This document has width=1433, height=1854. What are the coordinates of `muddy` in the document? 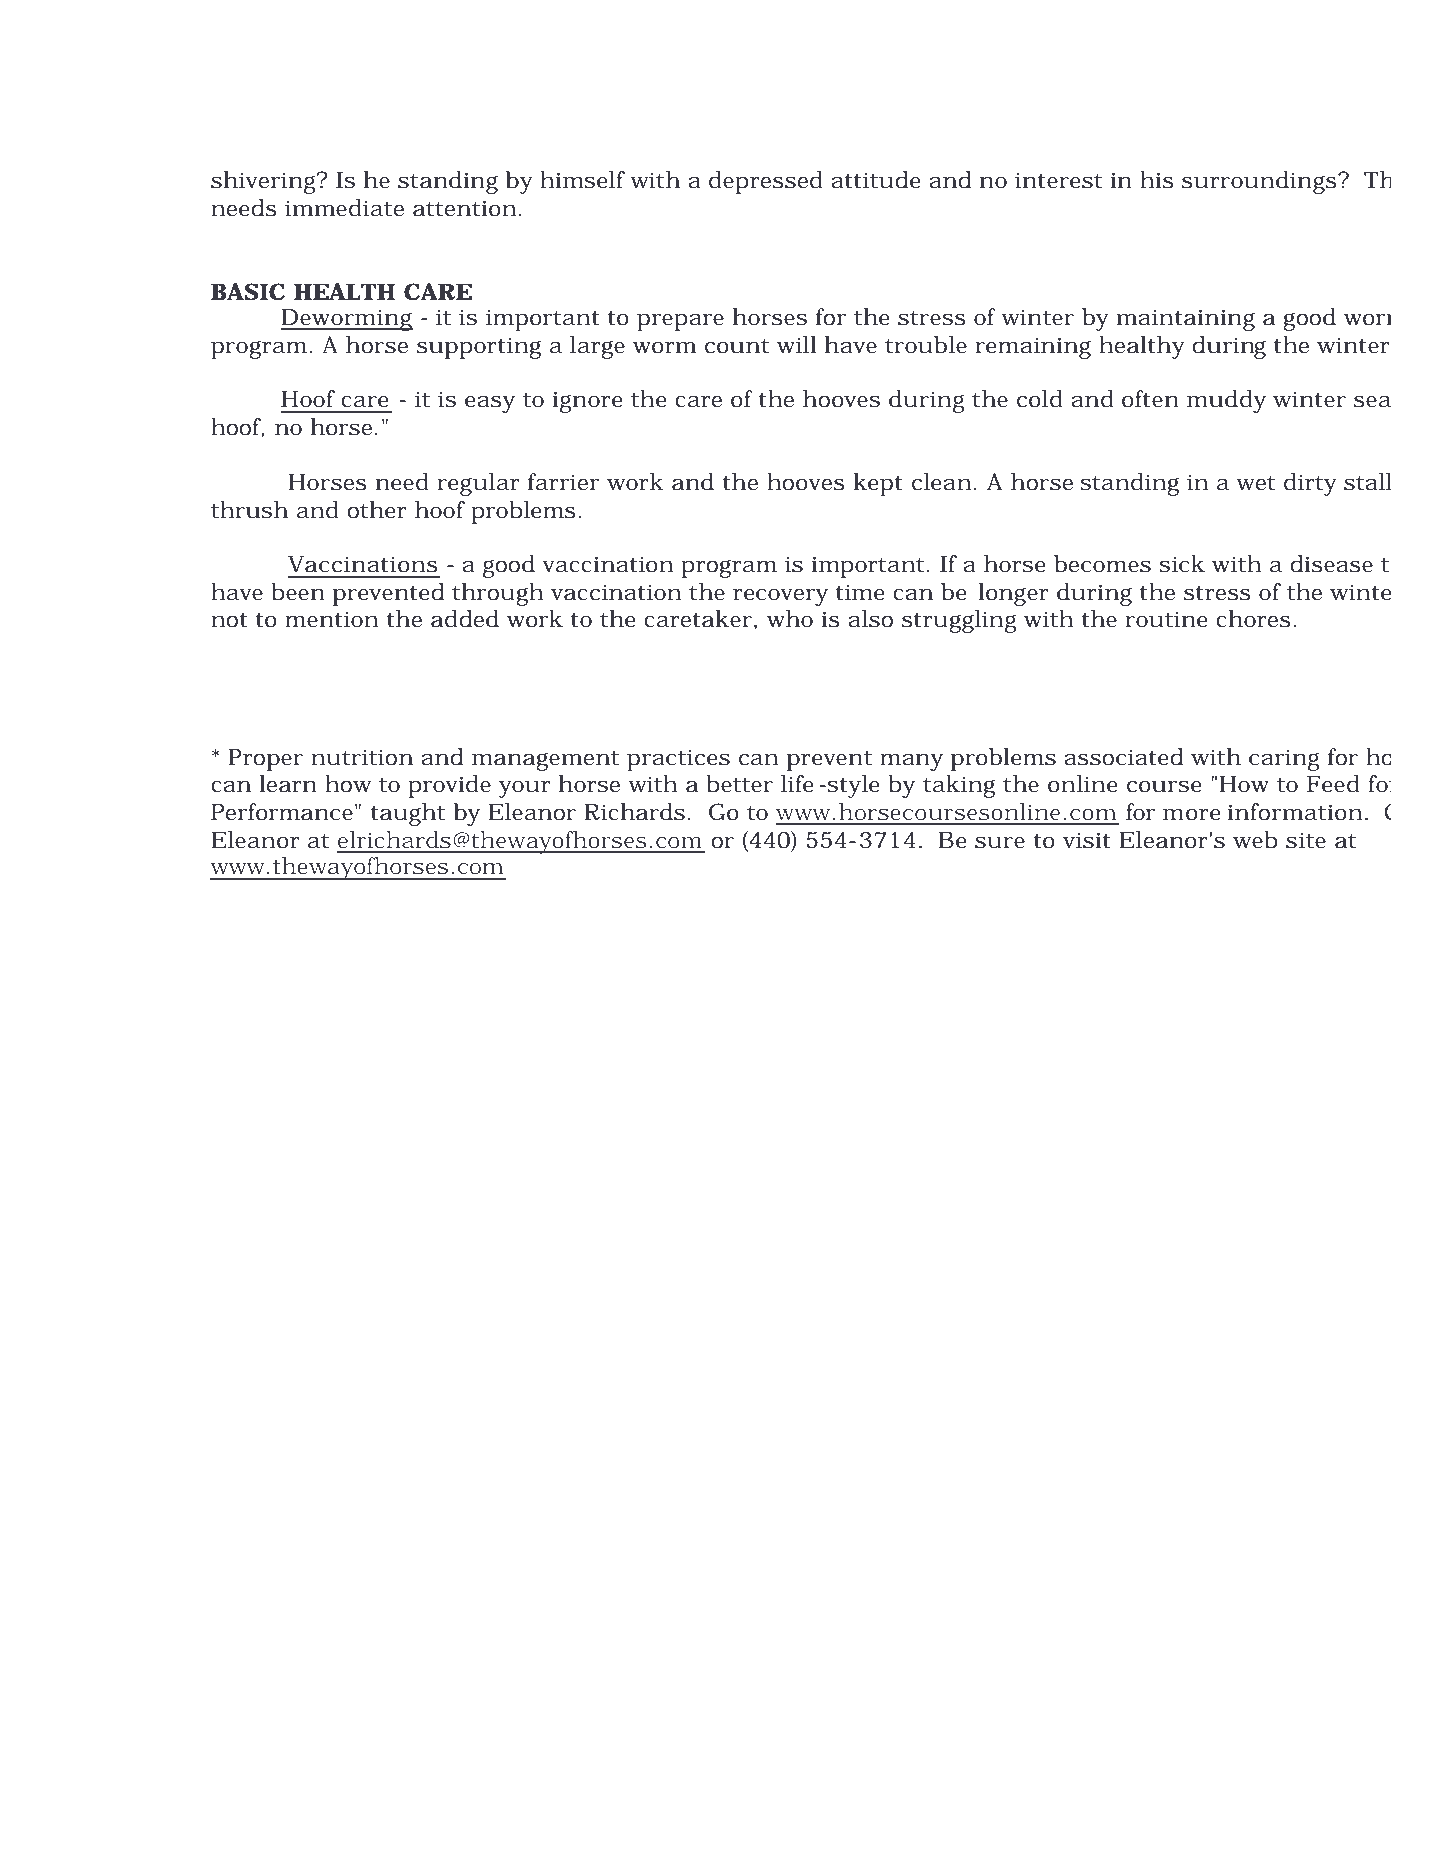 It's located at (1226, 401).
